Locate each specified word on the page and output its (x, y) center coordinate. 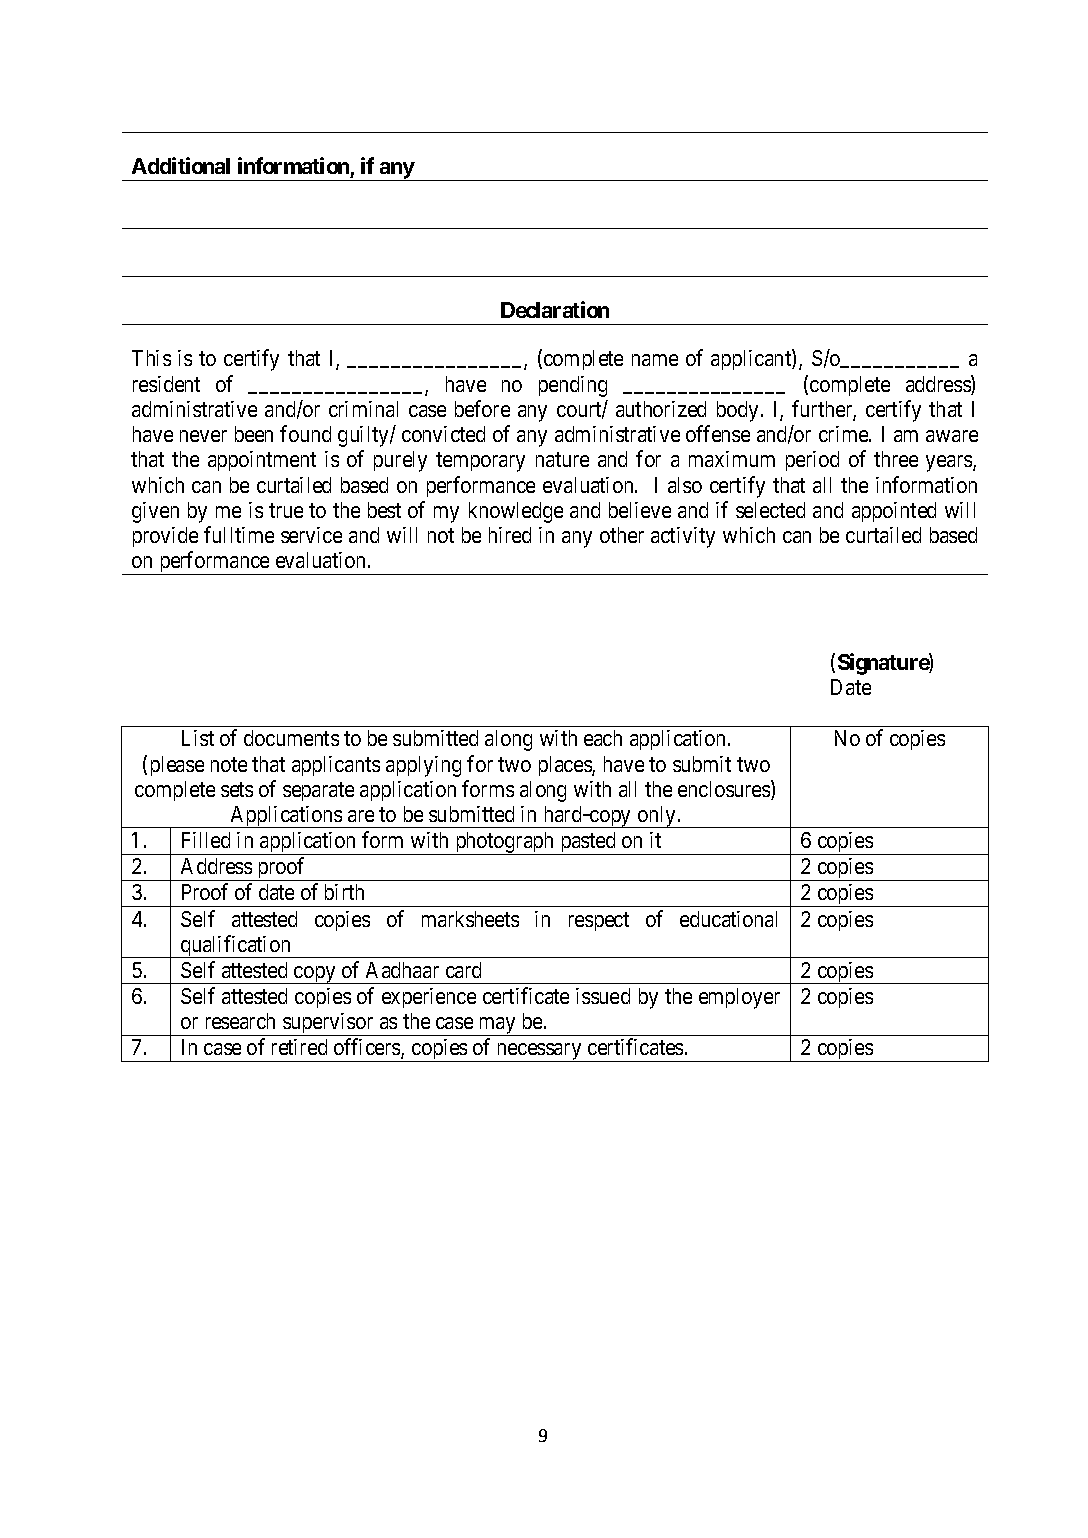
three (896, 459)
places (566, 766)
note (229, 764)
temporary (480, 462)
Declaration (555, 309)
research (240, 1021)
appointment (262, 461)
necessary (539, 1052)
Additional (181, 165)
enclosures (725, 790)
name (655, 360)
